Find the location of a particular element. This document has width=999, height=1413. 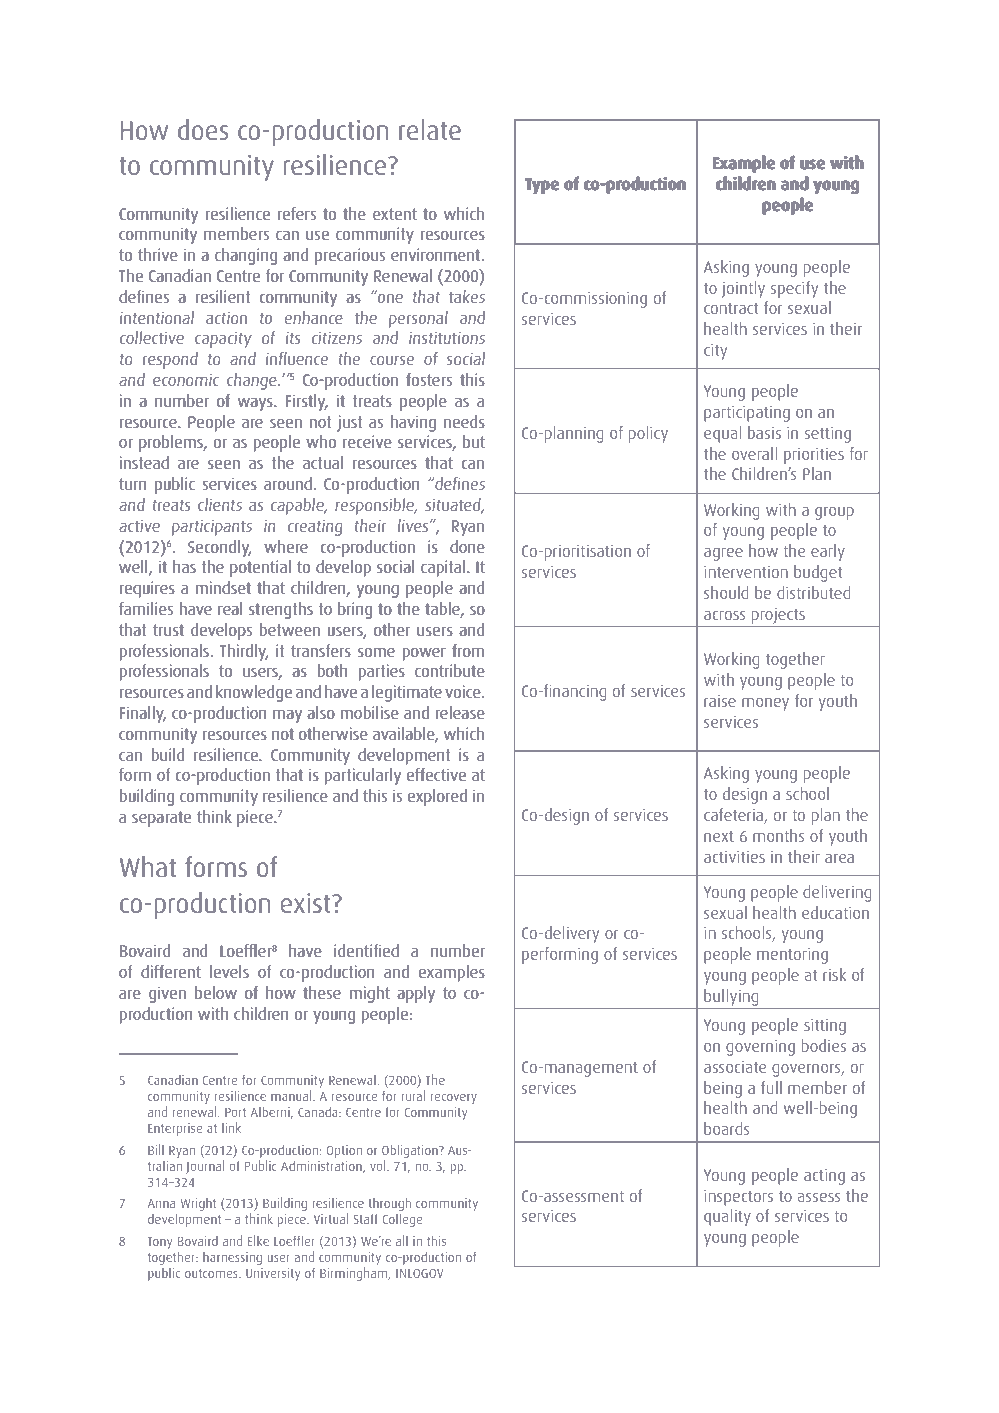

activities is located at coordinates (734, 857).
